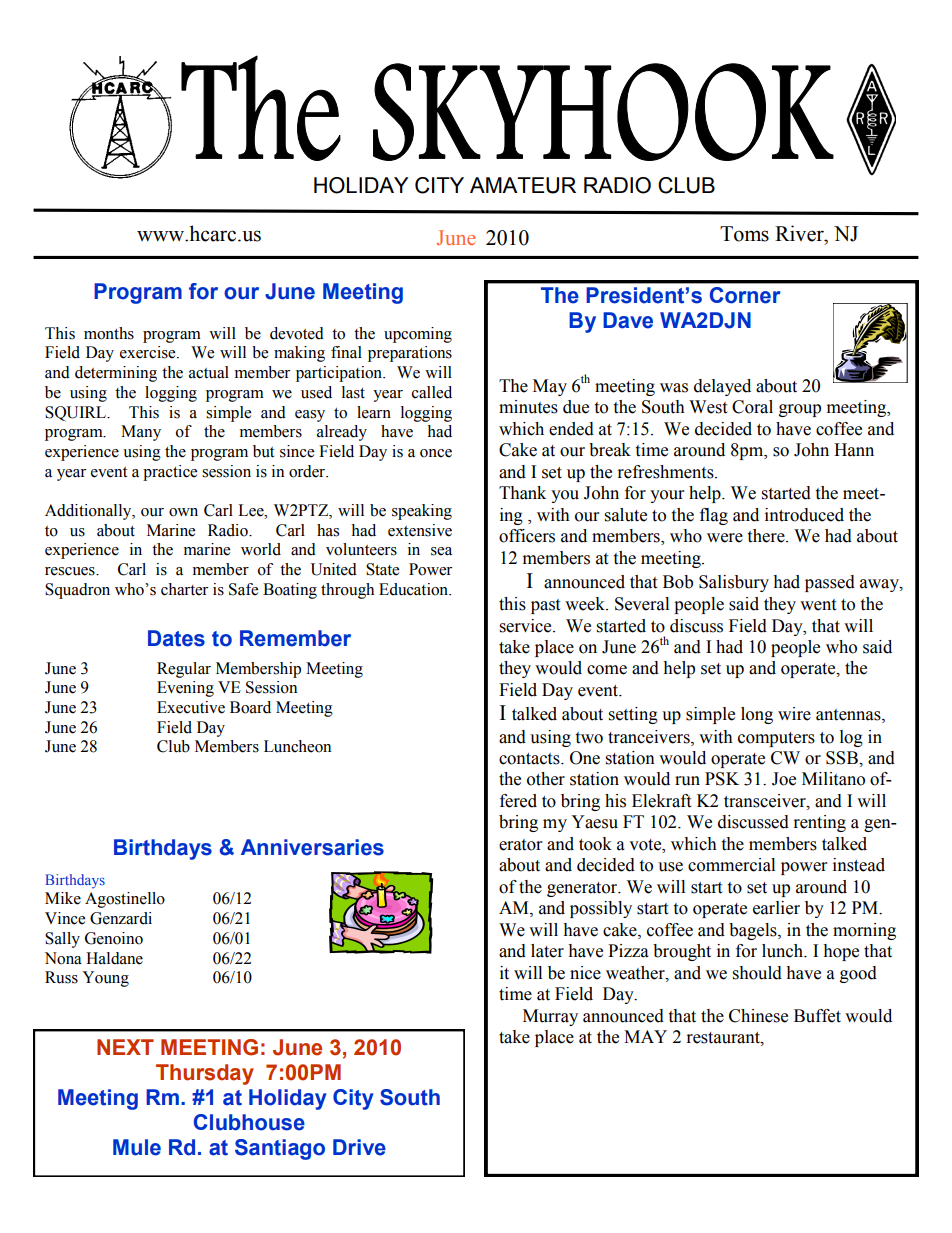 The height and width of the screenshot is (1233, 952). I want to click on Young, so click(105, 979).
